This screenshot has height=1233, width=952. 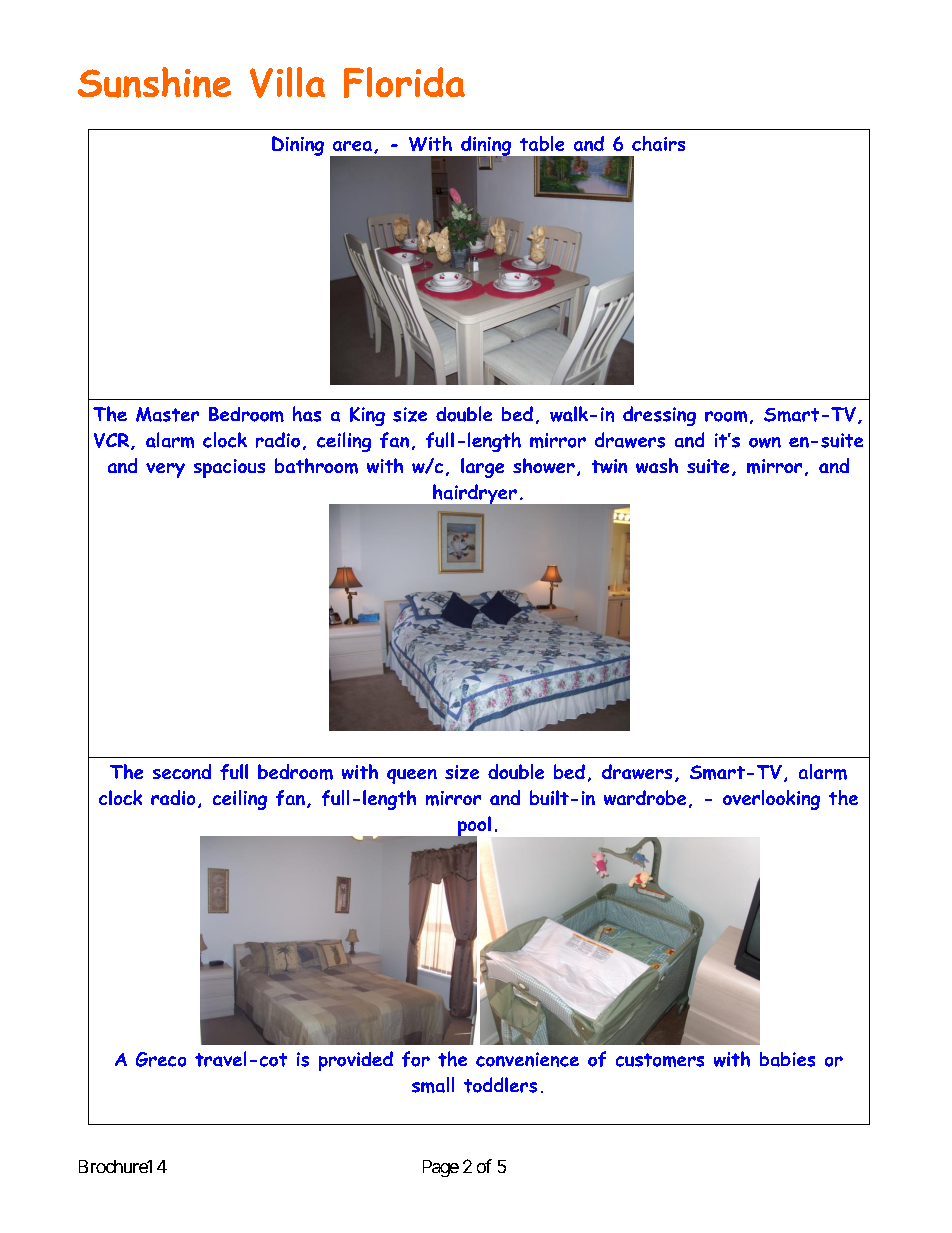 What do you see at coordinates (404, 82) in the screenshot?
I see `Florida` at bounding box center [404, 82].
